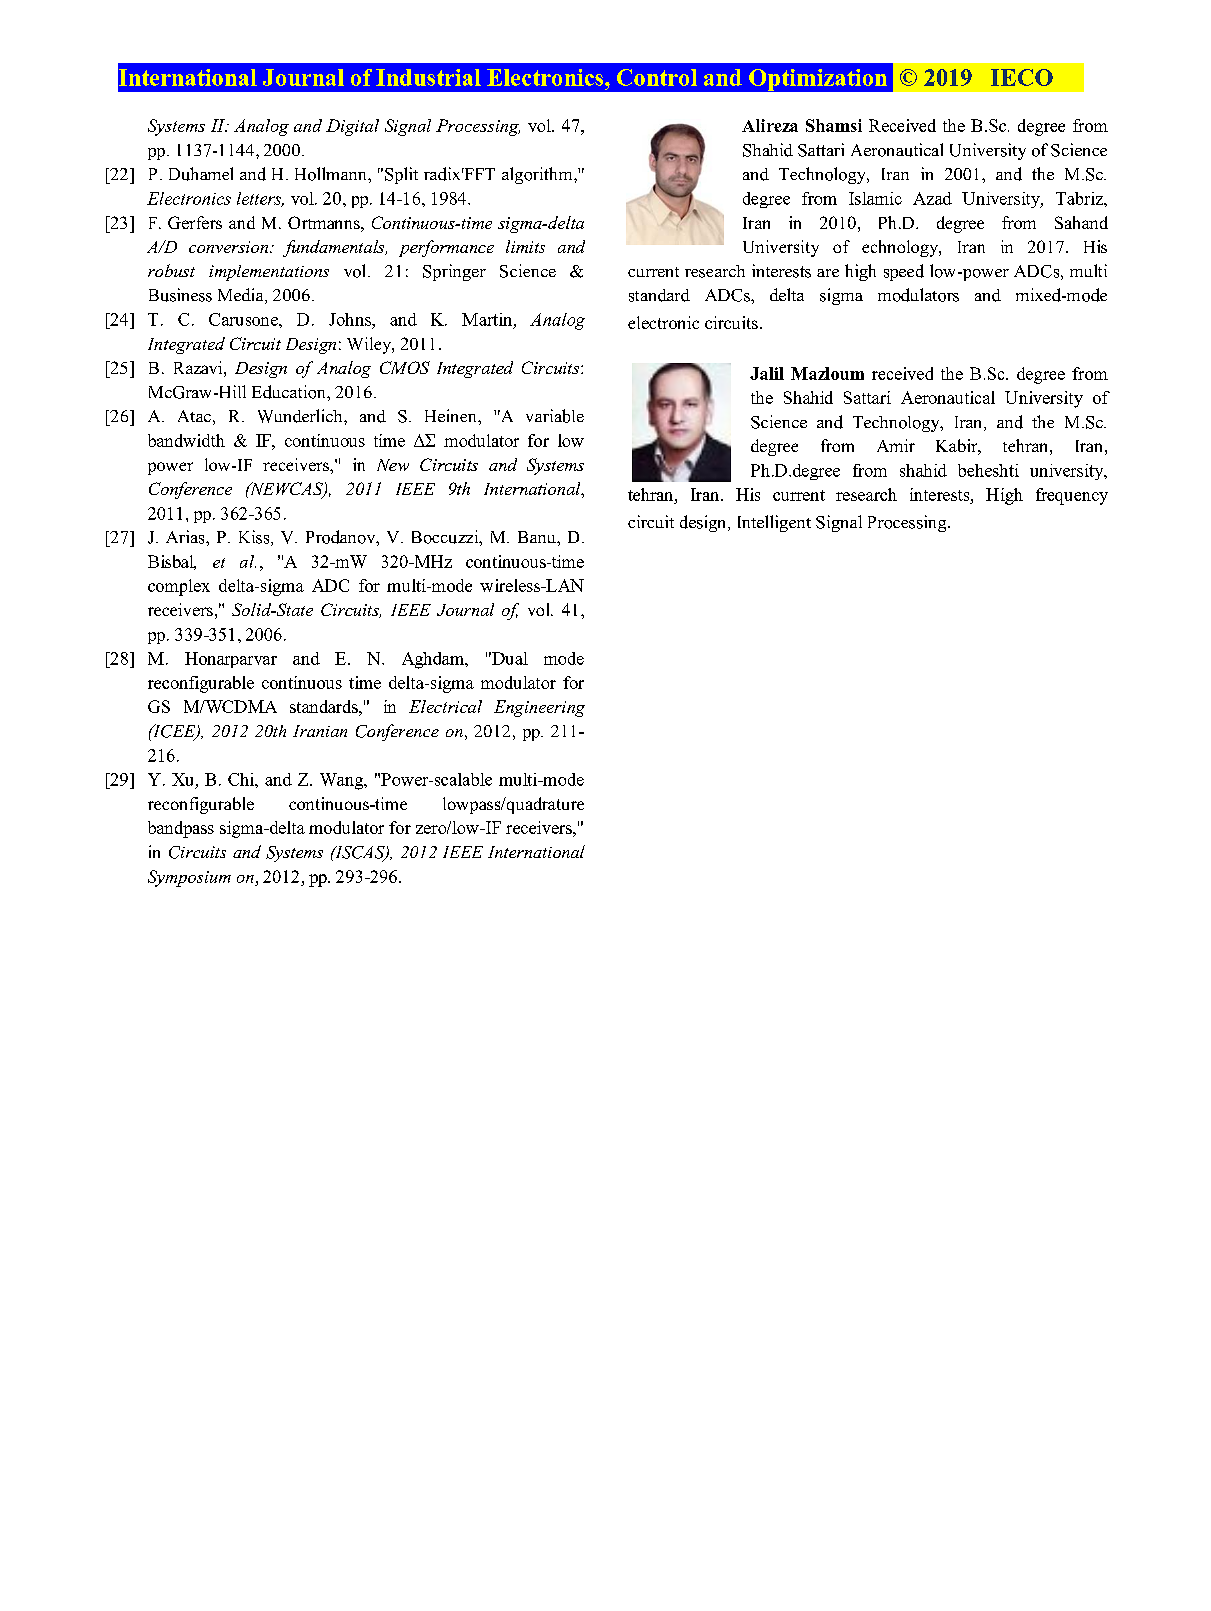 Image resolution: width=1211 pixels, height=1611 pixels. I want to click on Electrical, so click(445, 706).
